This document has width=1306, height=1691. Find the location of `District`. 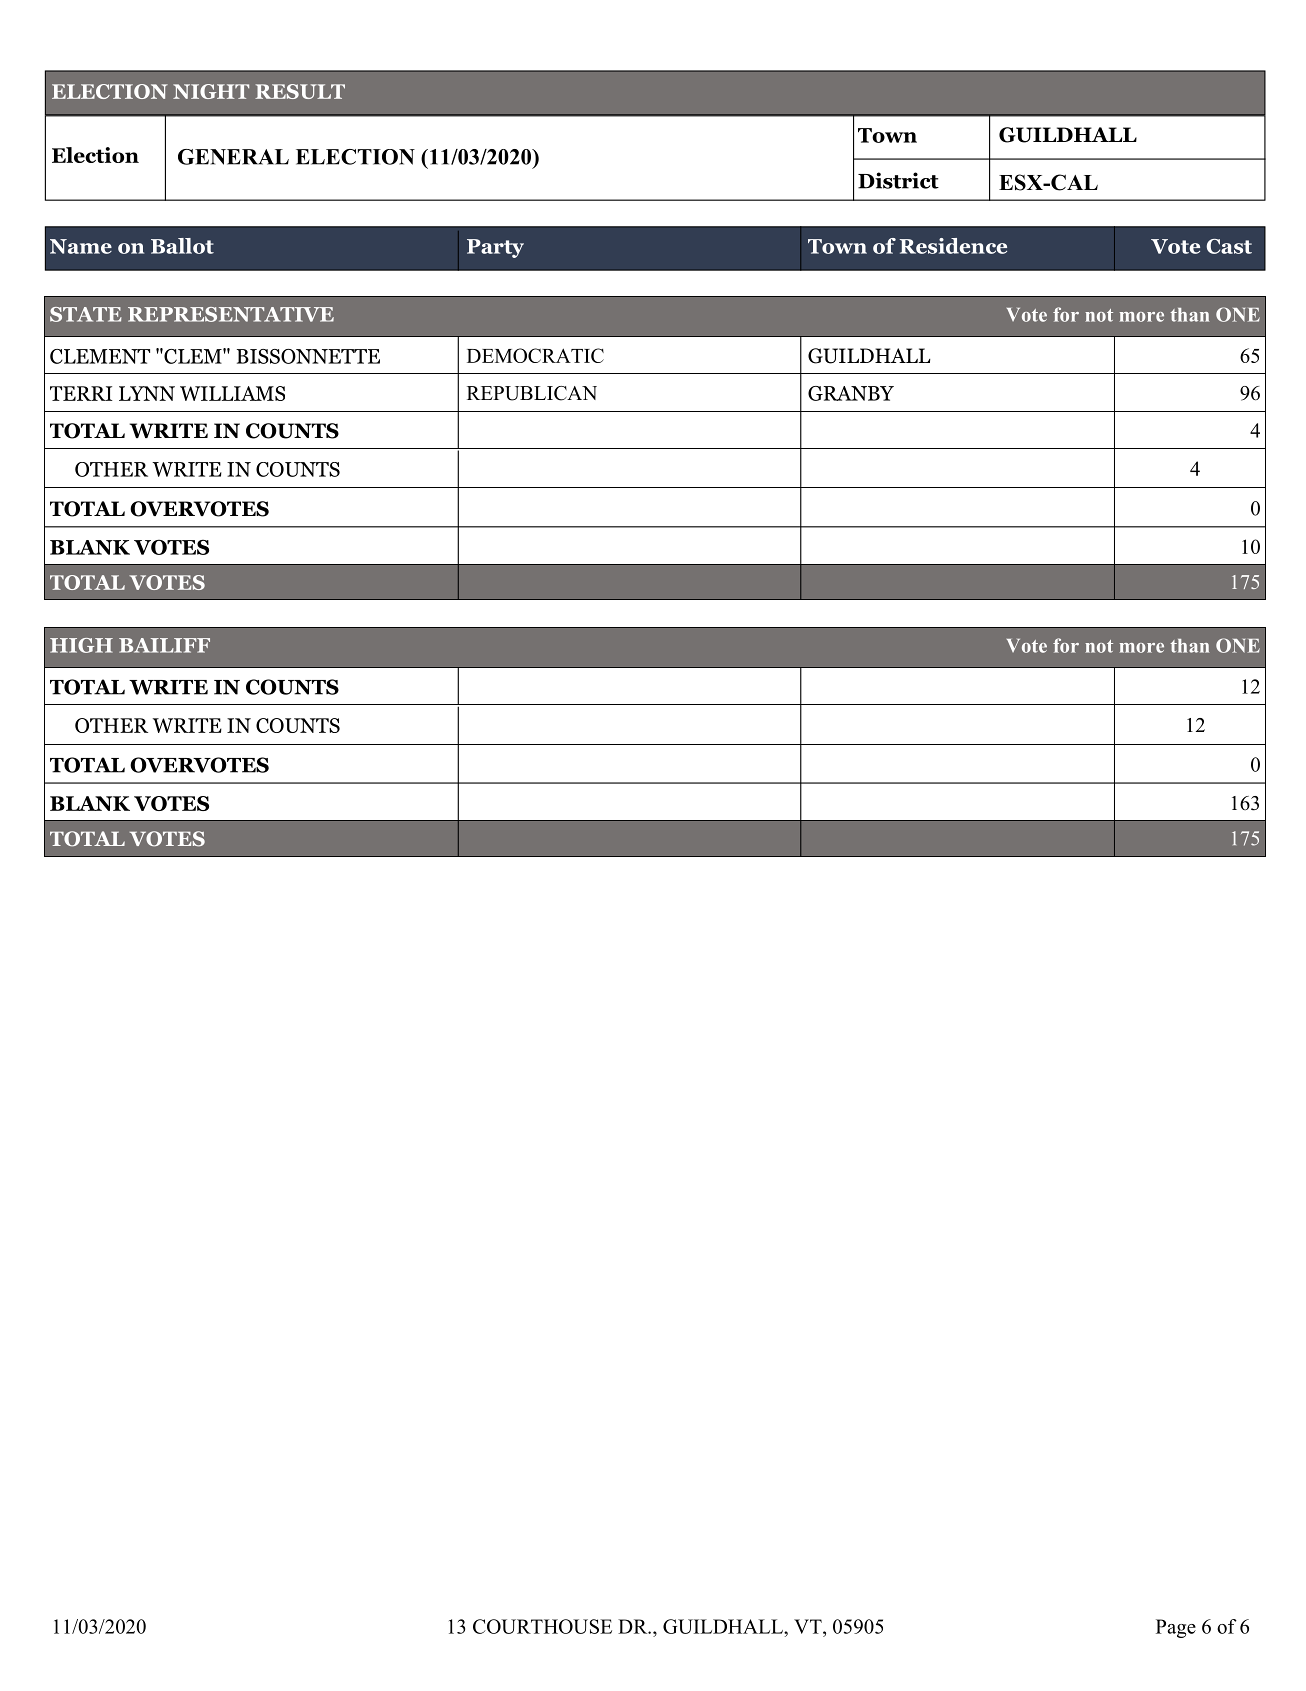

District is located at coordinates (898, 180).
